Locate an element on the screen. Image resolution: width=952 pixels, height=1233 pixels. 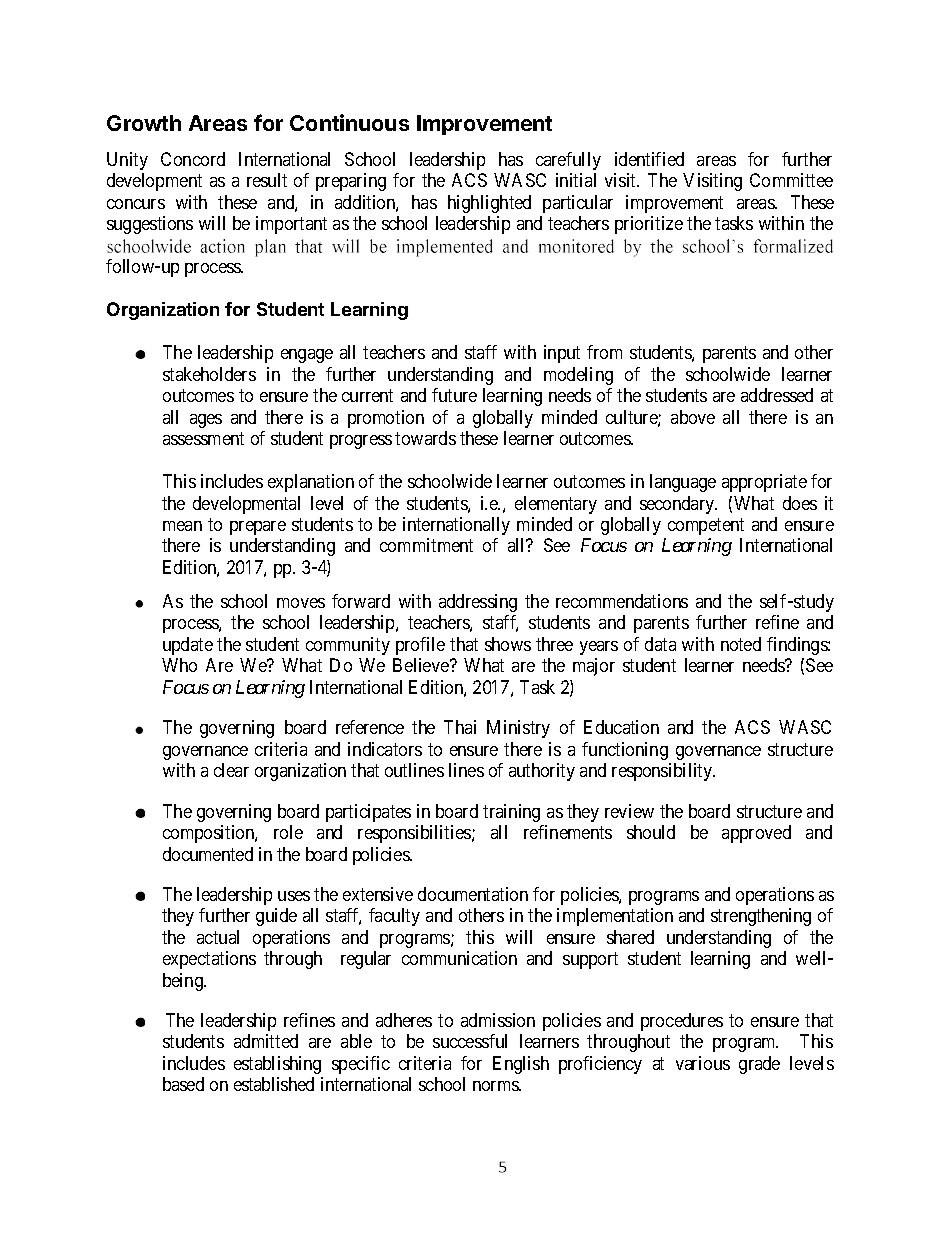
addressing is located at coordinates (478, 603).
